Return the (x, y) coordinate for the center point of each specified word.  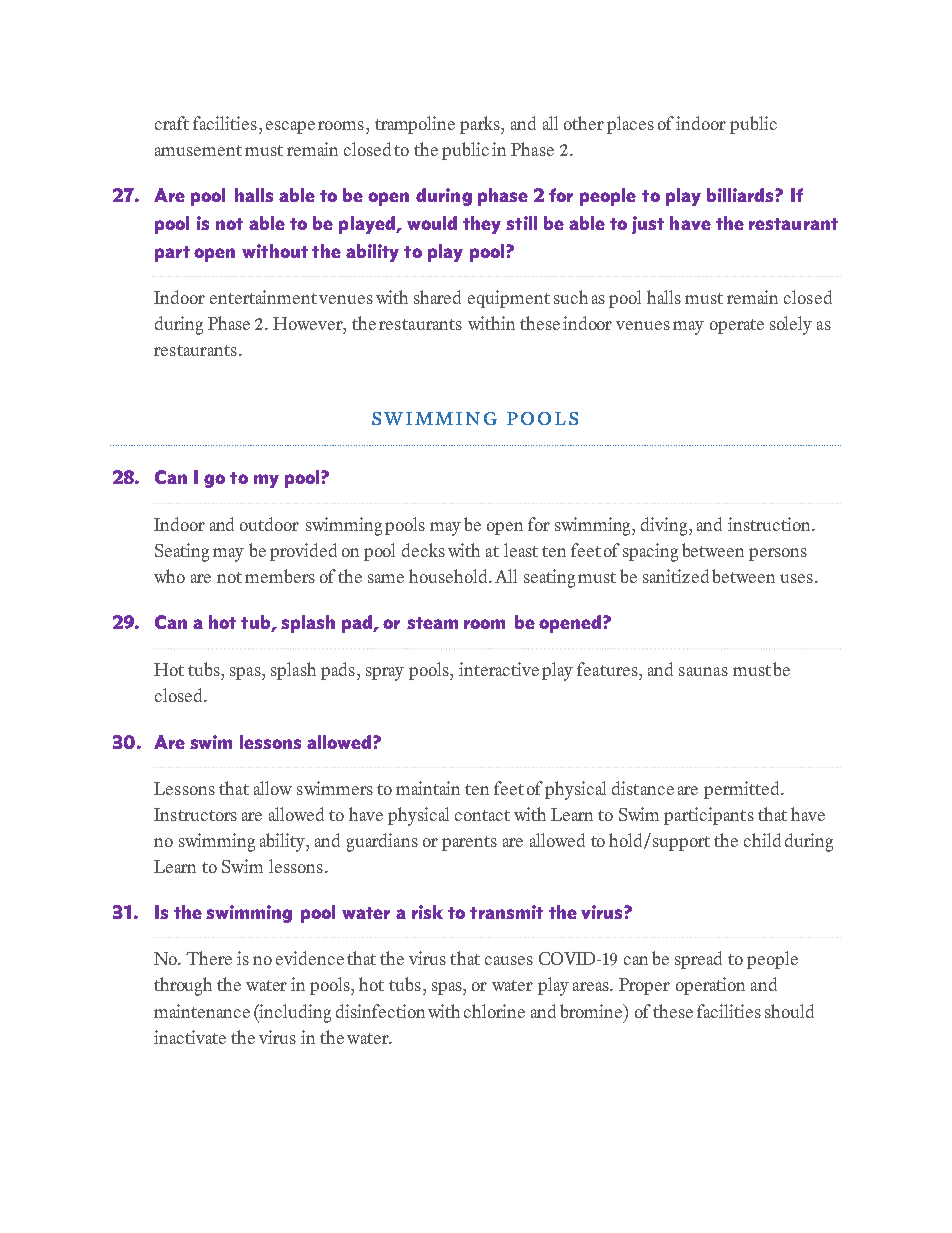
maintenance (202, 1011)
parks (481, 125)
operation (710, 986)
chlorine (494, 1011)
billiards (741, 195)
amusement (198, 150)
